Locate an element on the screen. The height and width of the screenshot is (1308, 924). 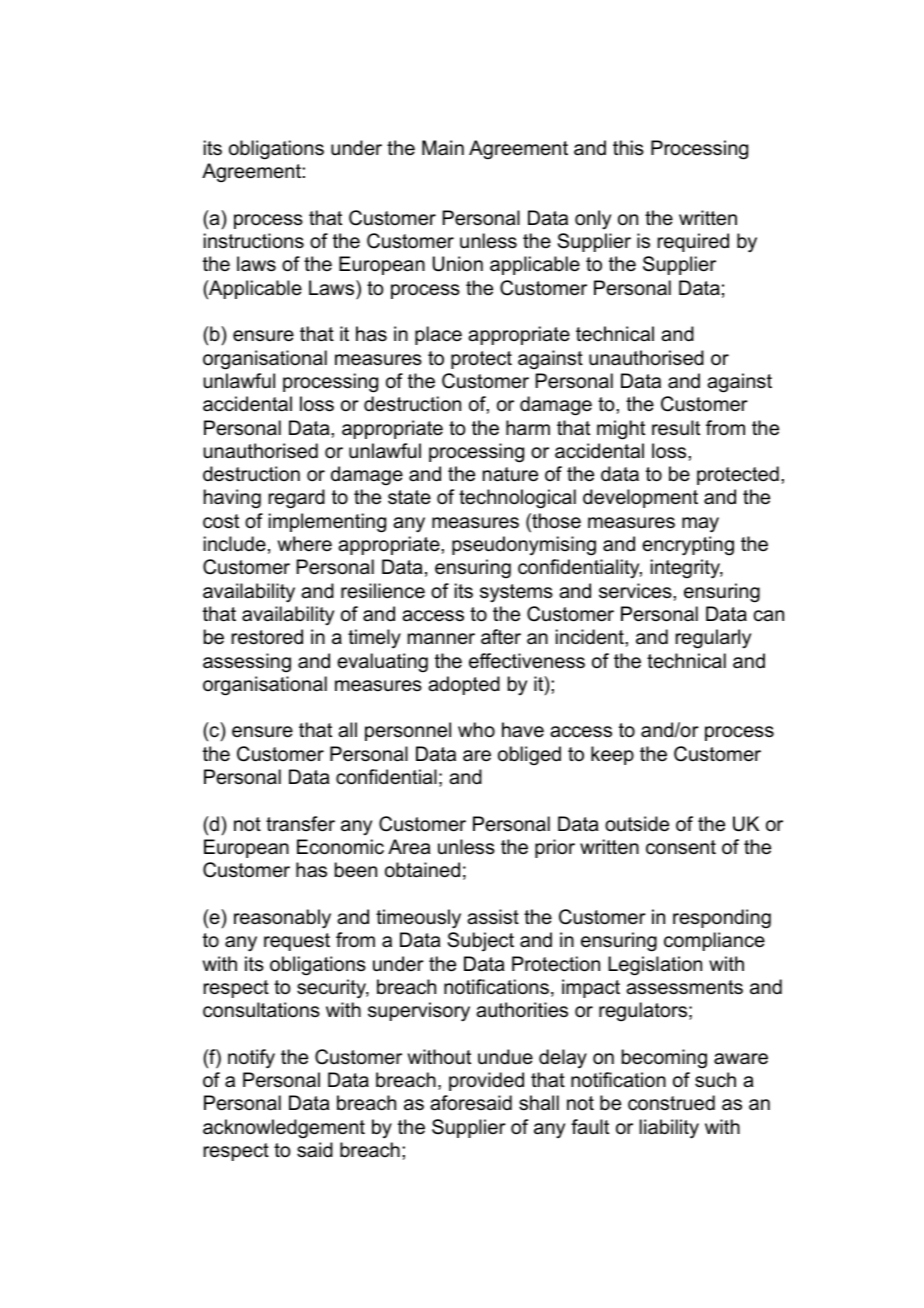
provided is located at coordinates (486, 1081).
